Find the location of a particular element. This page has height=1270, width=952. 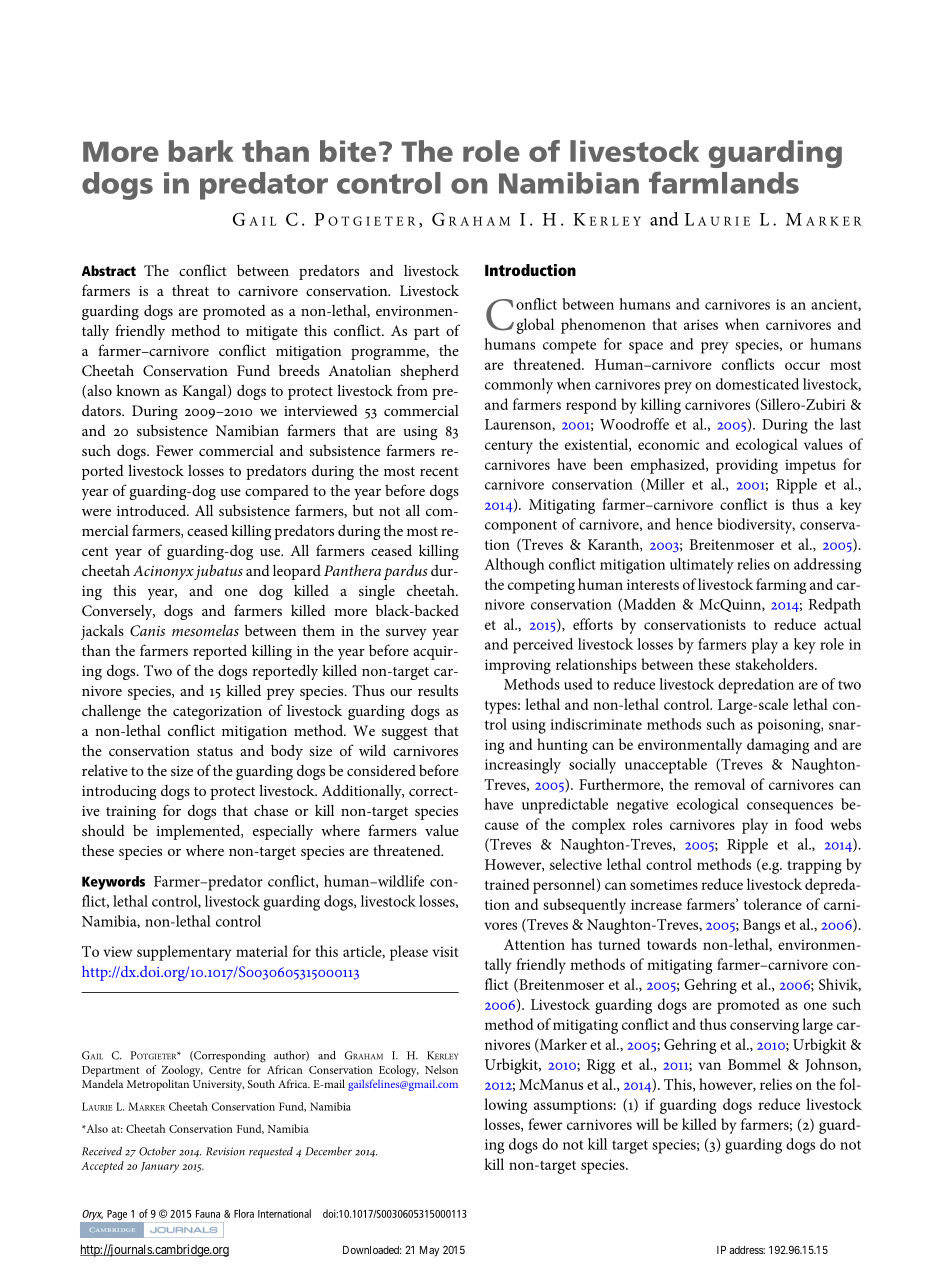

Kangal is located at coordinates (206, 392).
